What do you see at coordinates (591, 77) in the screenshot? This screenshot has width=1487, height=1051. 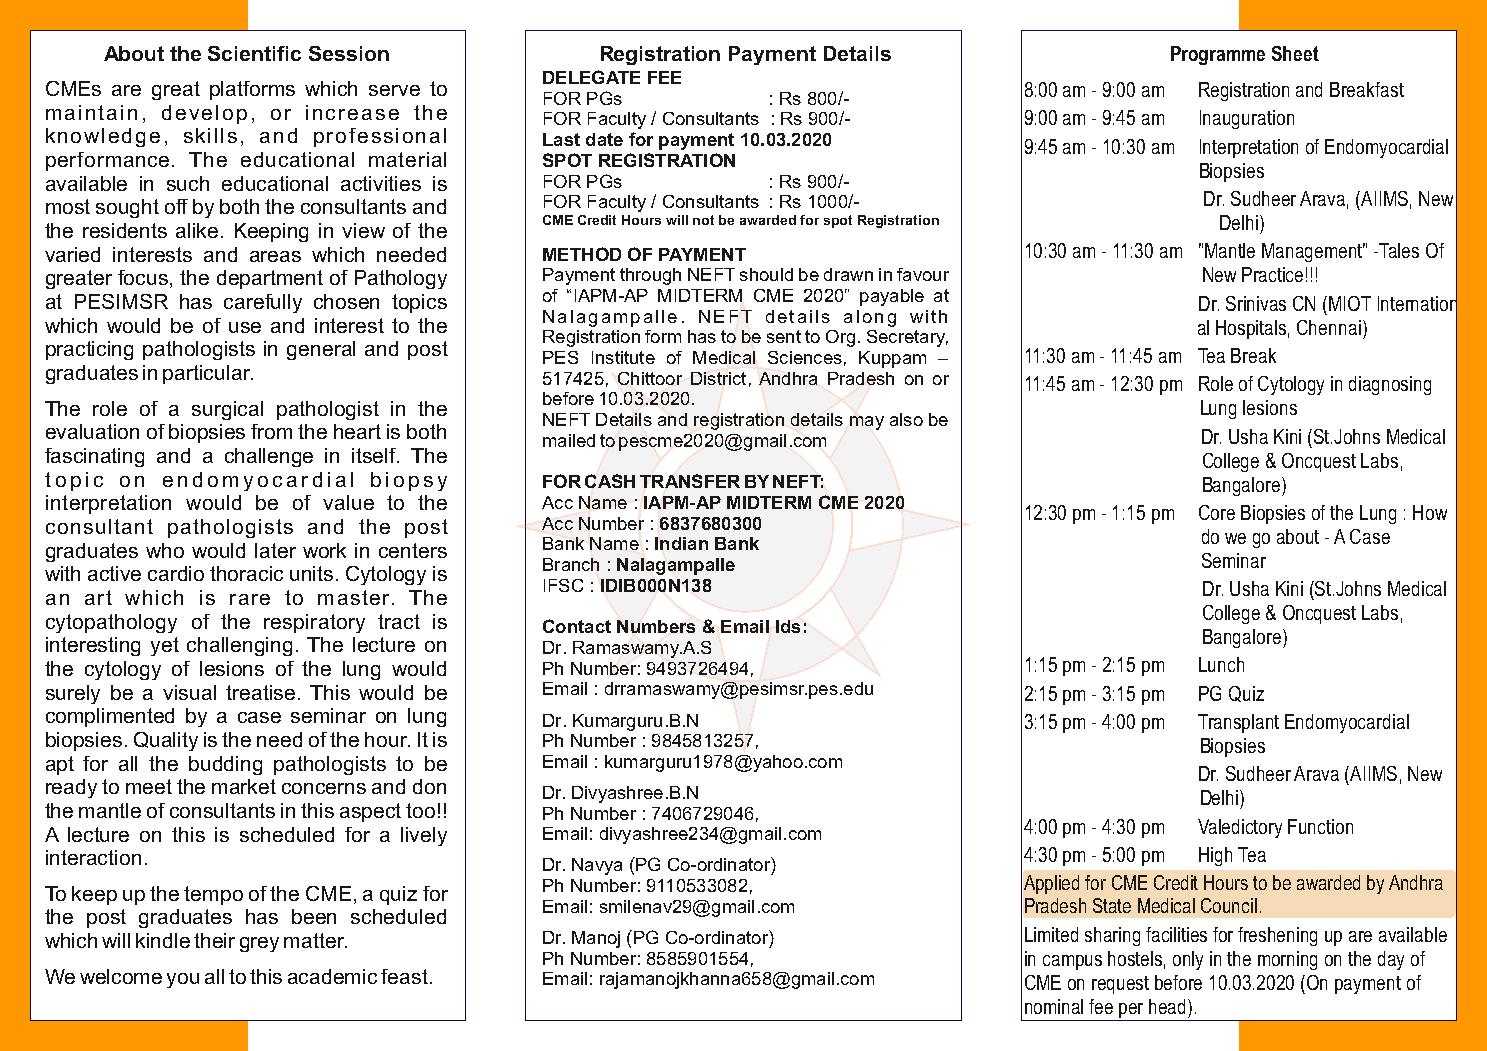 I see `DELEGATE` at bounding box center [591, 77].
